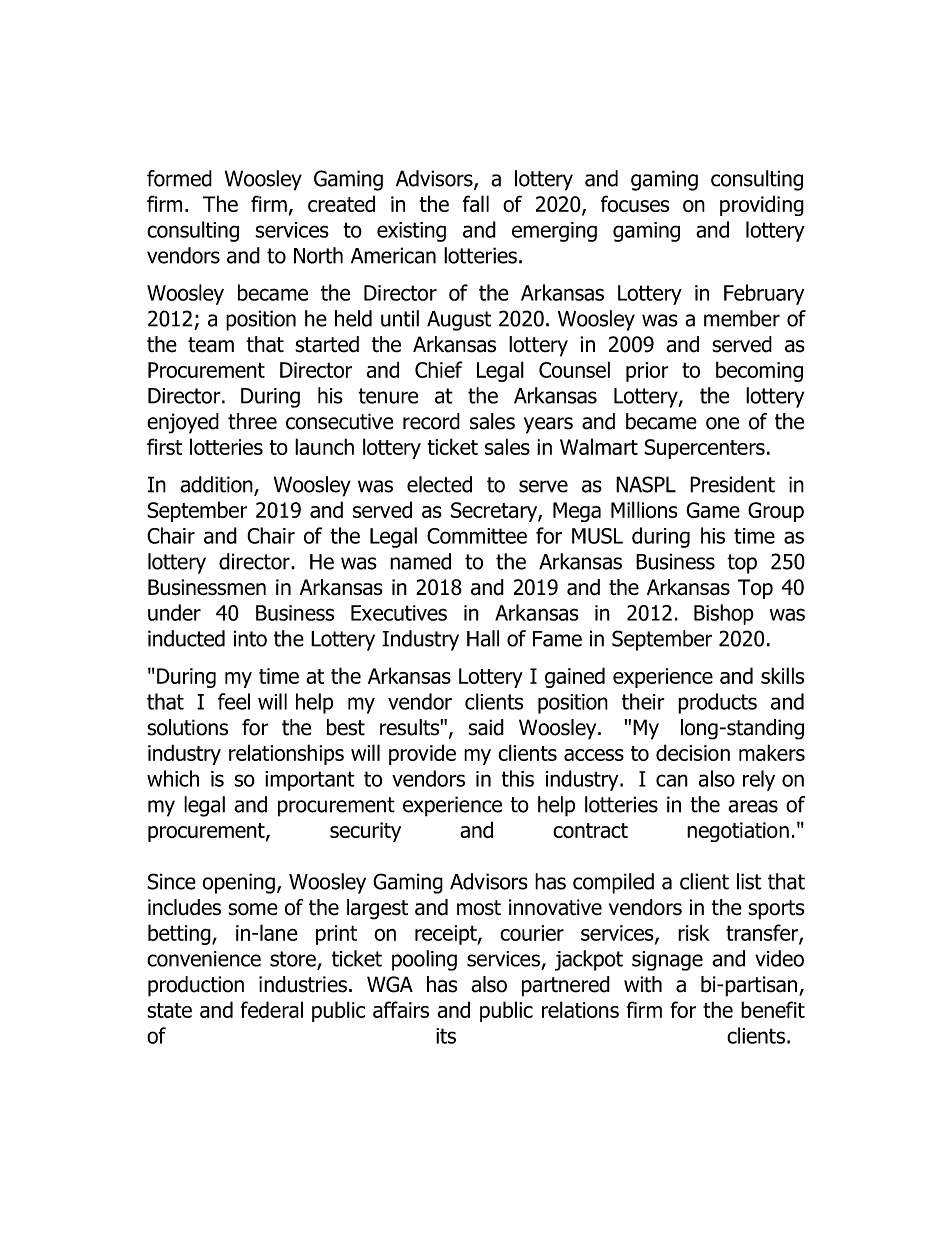  Describe the element at coordinates (179, 178) in the screenshot. I see `formed` at that location.
